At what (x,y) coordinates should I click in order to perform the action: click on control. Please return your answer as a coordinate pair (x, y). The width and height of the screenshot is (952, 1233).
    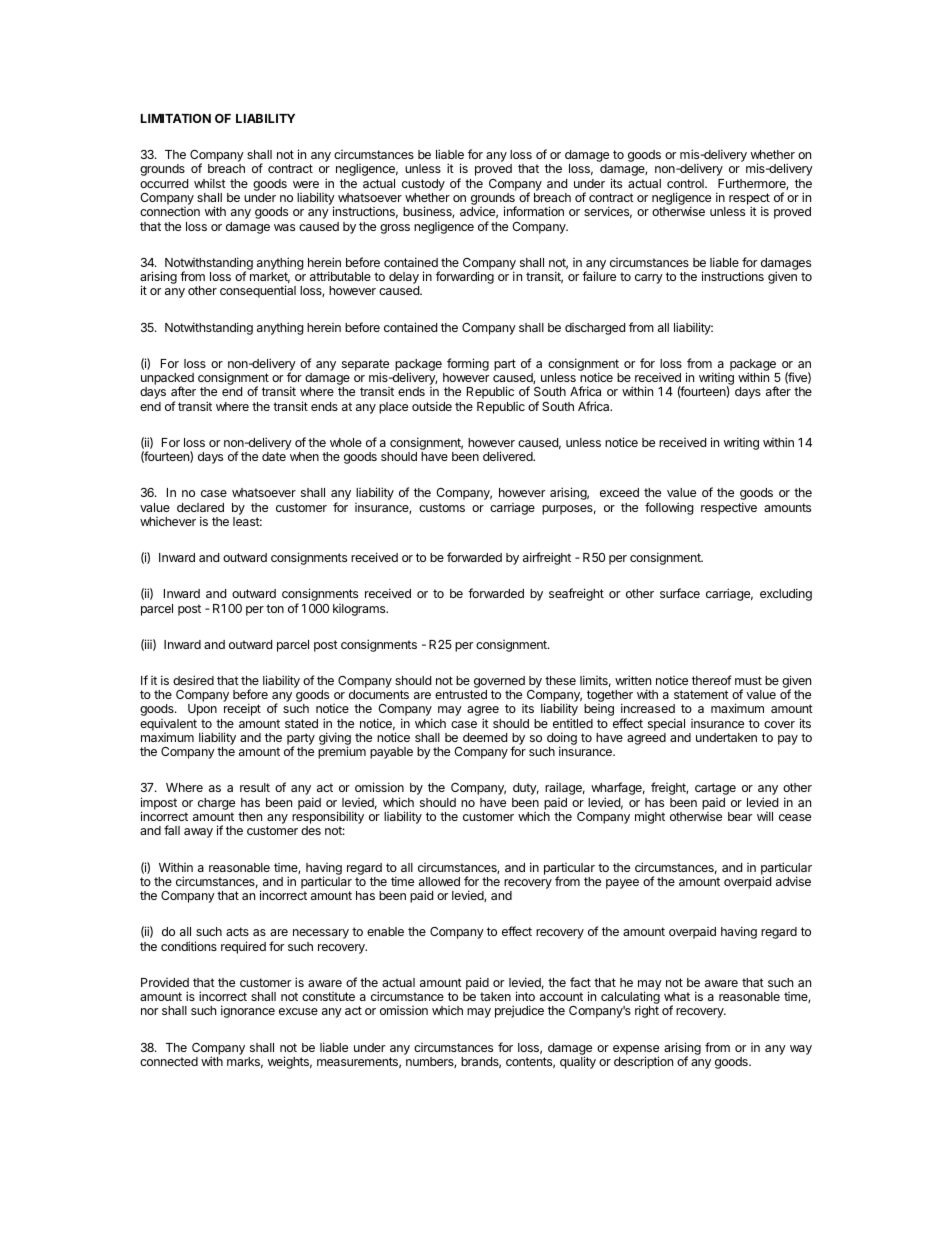
    Looking at the image, I should click on (686, 183).
